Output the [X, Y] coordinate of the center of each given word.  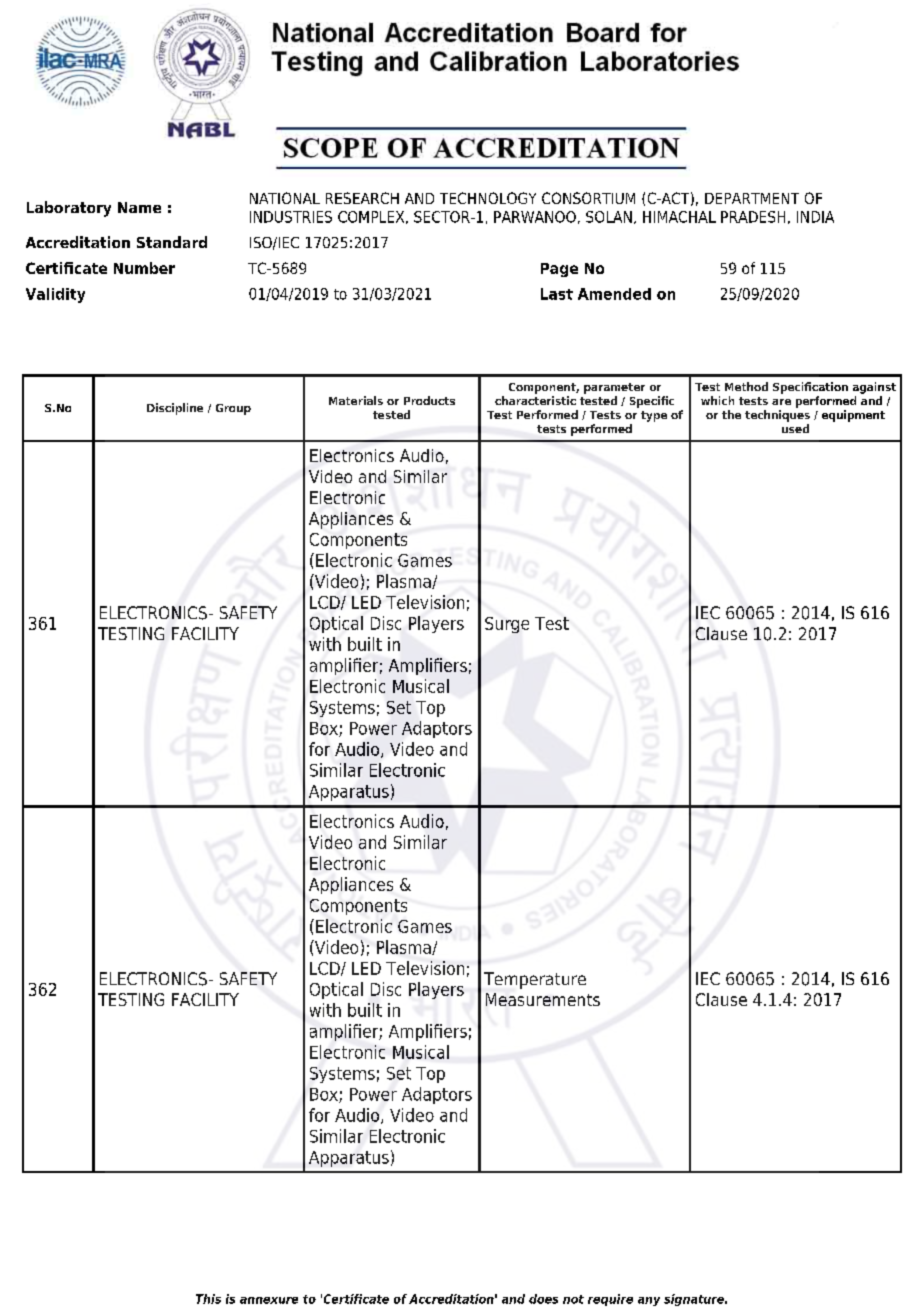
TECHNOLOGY [488, 198]
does [543, 1299]
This [208, 1299]
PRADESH [753, 217]
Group [233, 409]
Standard [172, 242]
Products [429, 400]
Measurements [543, 999]
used [795, 428]
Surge [507, 625]
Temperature [535, 980]
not [573, 1299]
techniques [777, 416]
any [649, 1301]
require [610, 1300]
